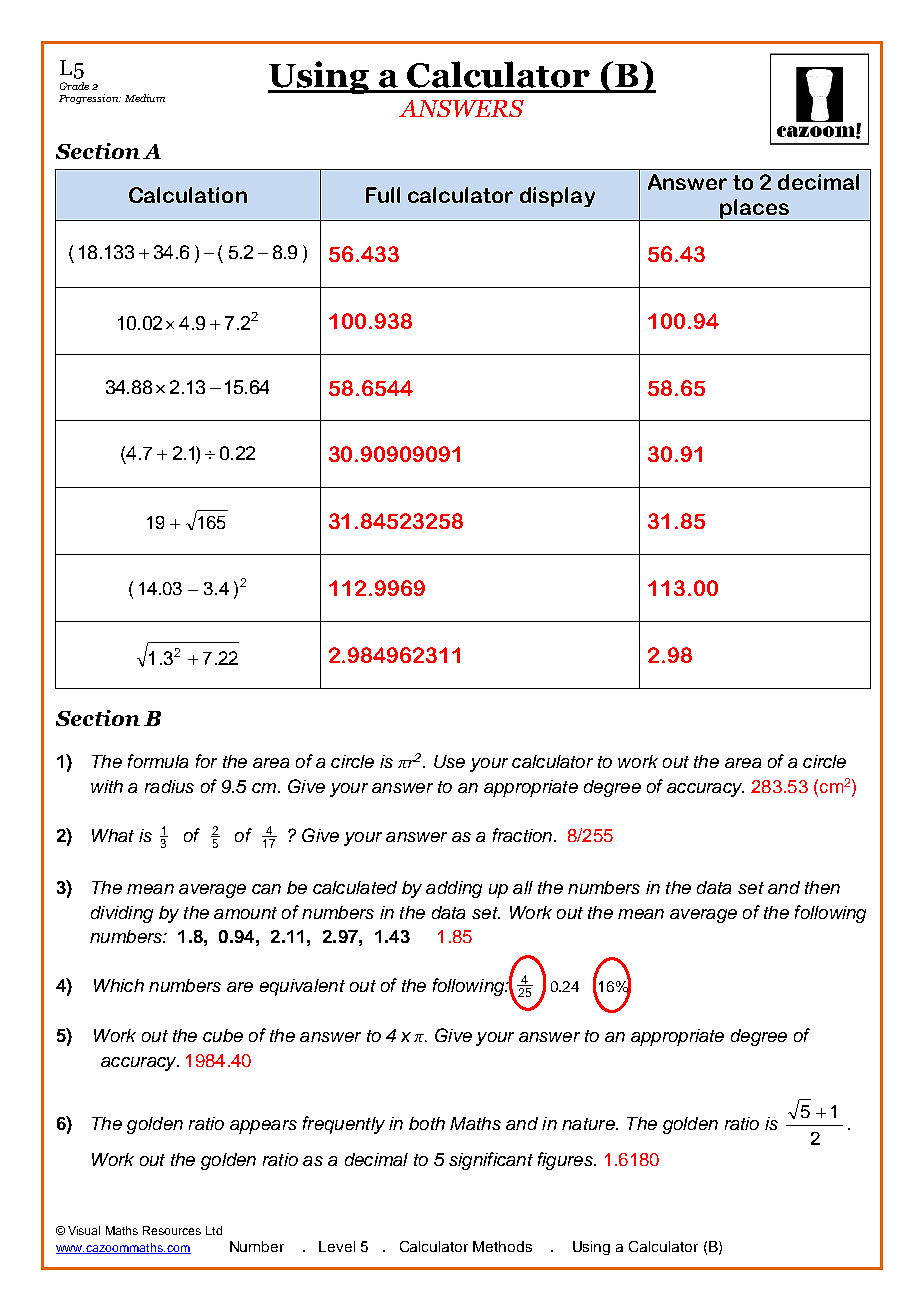 The width and height of the page is (924, 1308). What do you see at coordinates (158, 761) in the page?
I see `formula` at bounding box center [158, 761].
